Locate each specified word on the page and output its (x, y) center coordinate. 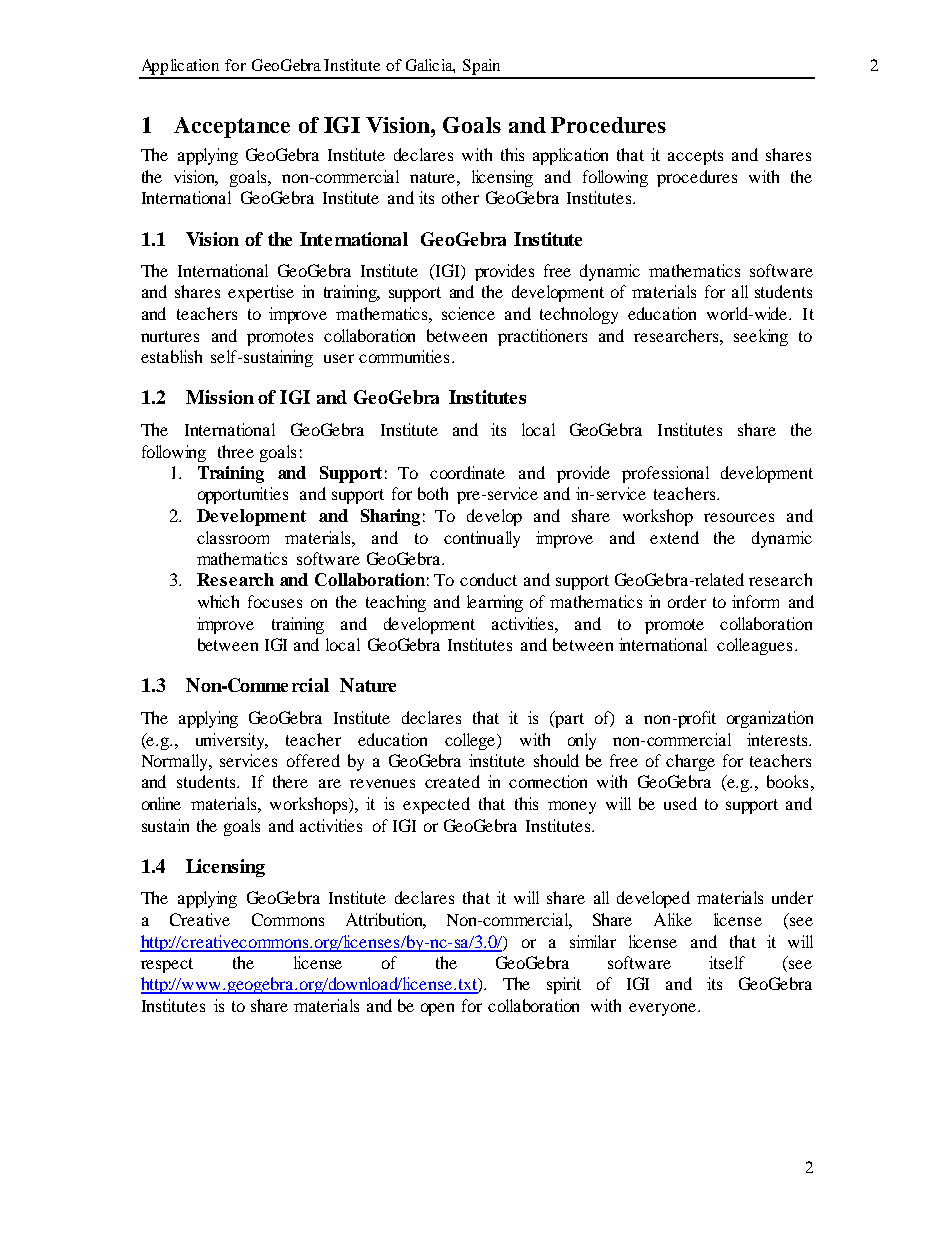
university (232, 741)
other (460, 197)
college (471, 741)
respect (167, 965)
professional (665, 474)
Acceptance (232, 127)
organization (770, 719)
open (437, 1009)
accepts (695, 157)
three (236, 451)
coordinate (467, 472)
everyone (662, 1009)
